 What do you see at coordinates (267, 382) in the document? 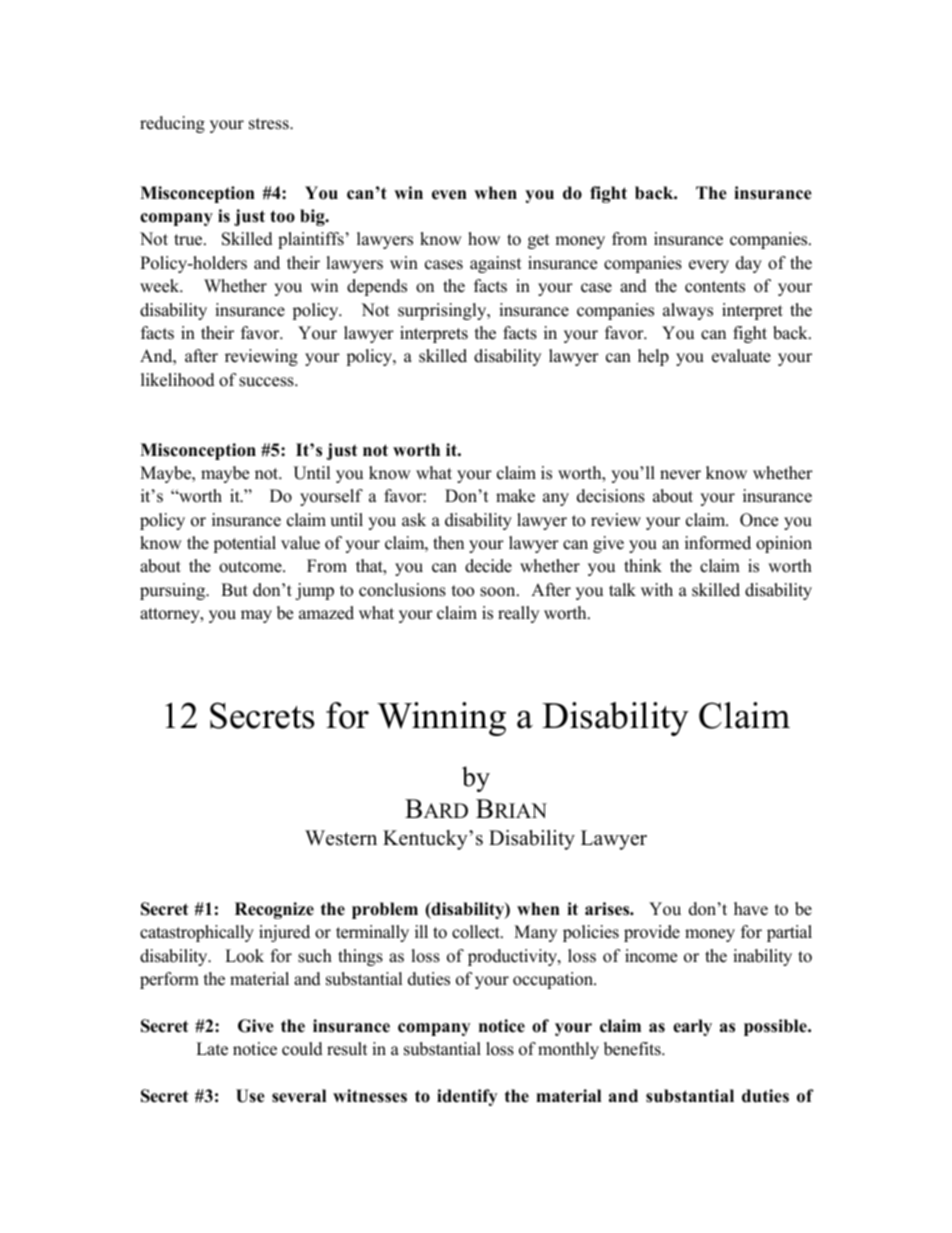
I see `success` at bounding box center [267, 382].
